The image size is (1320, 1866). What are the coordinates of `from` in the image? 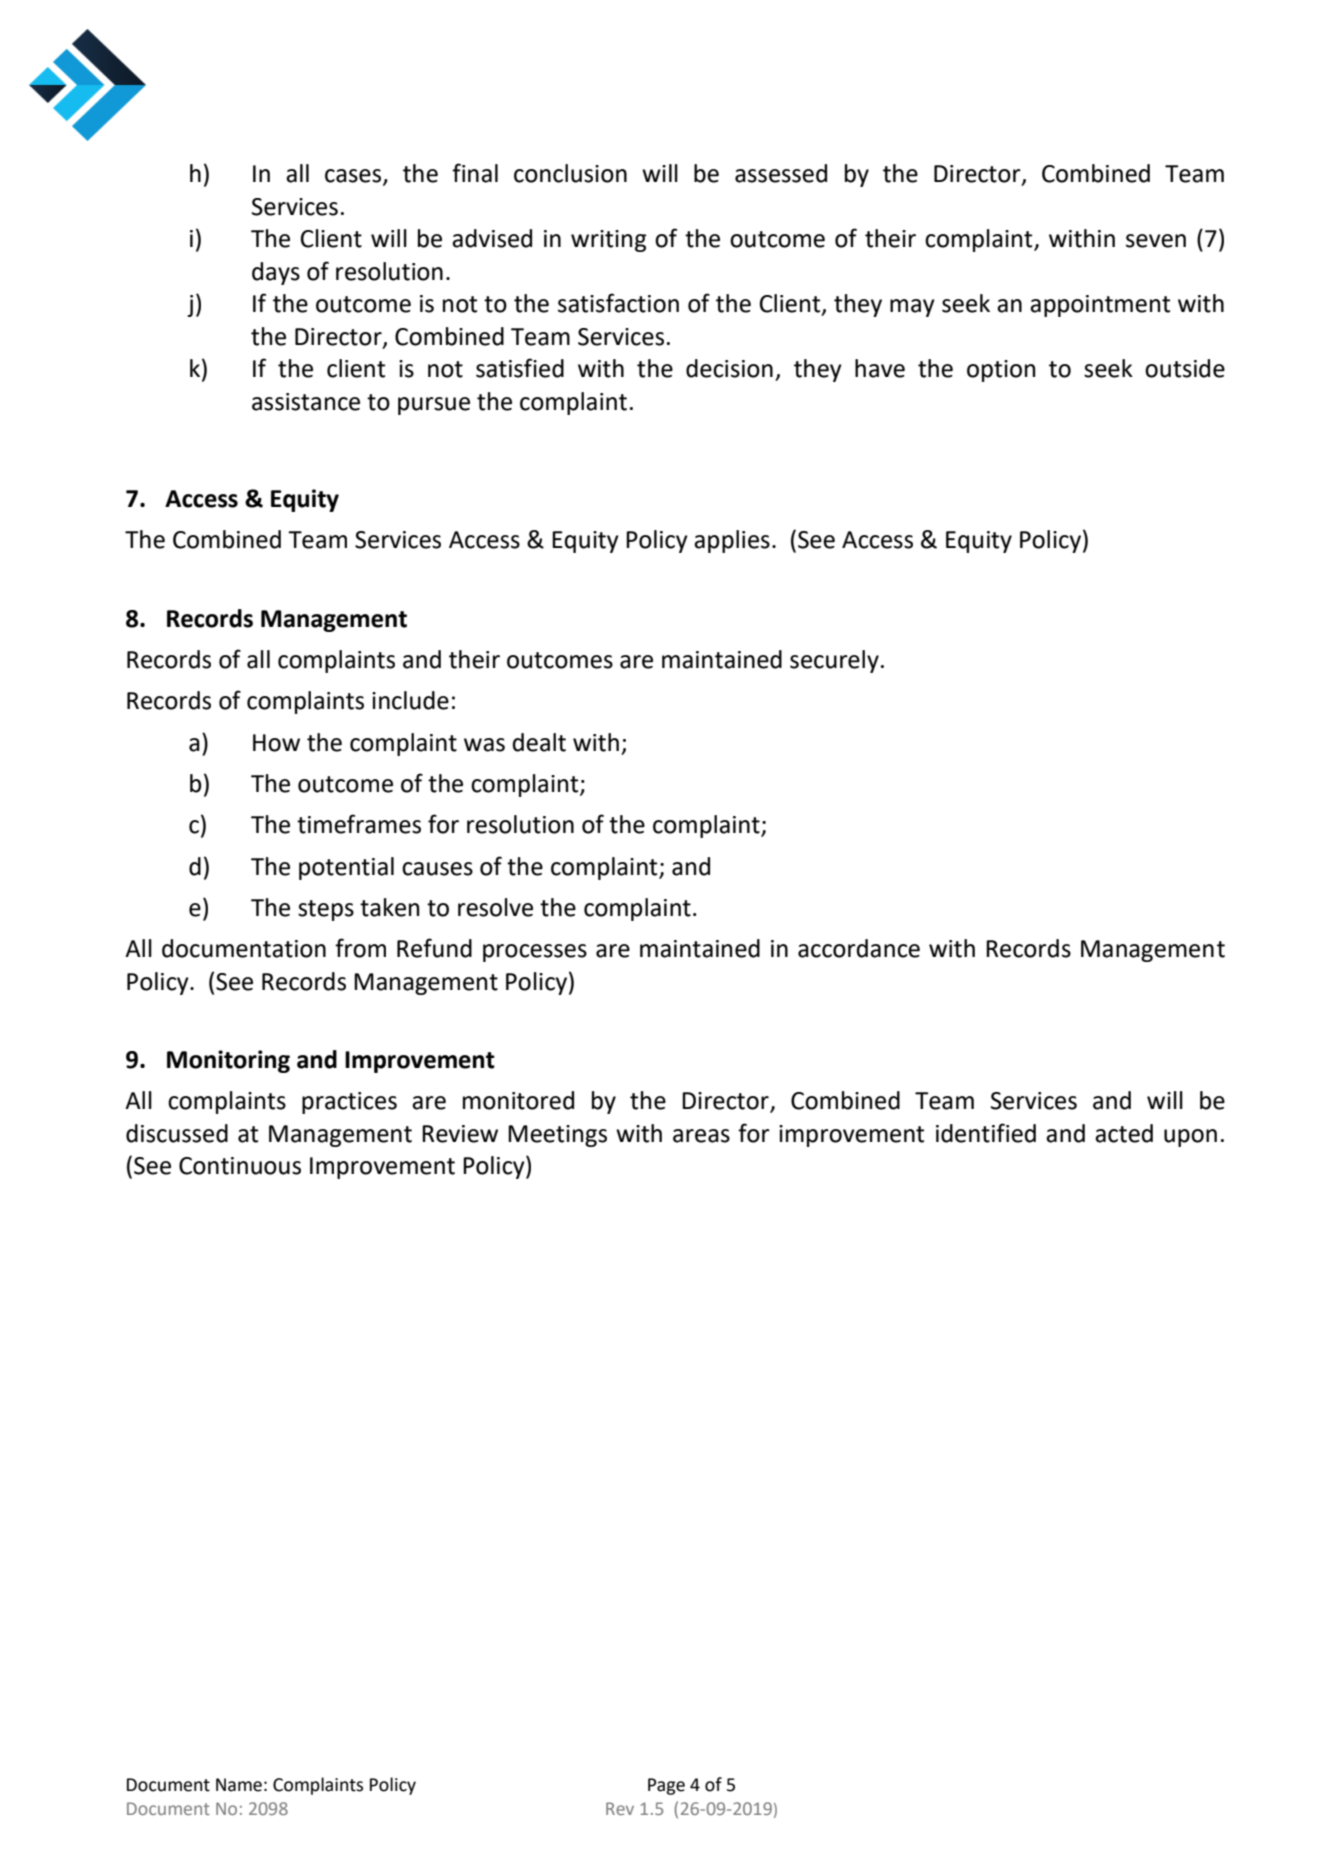 It's located at (360, 948).
